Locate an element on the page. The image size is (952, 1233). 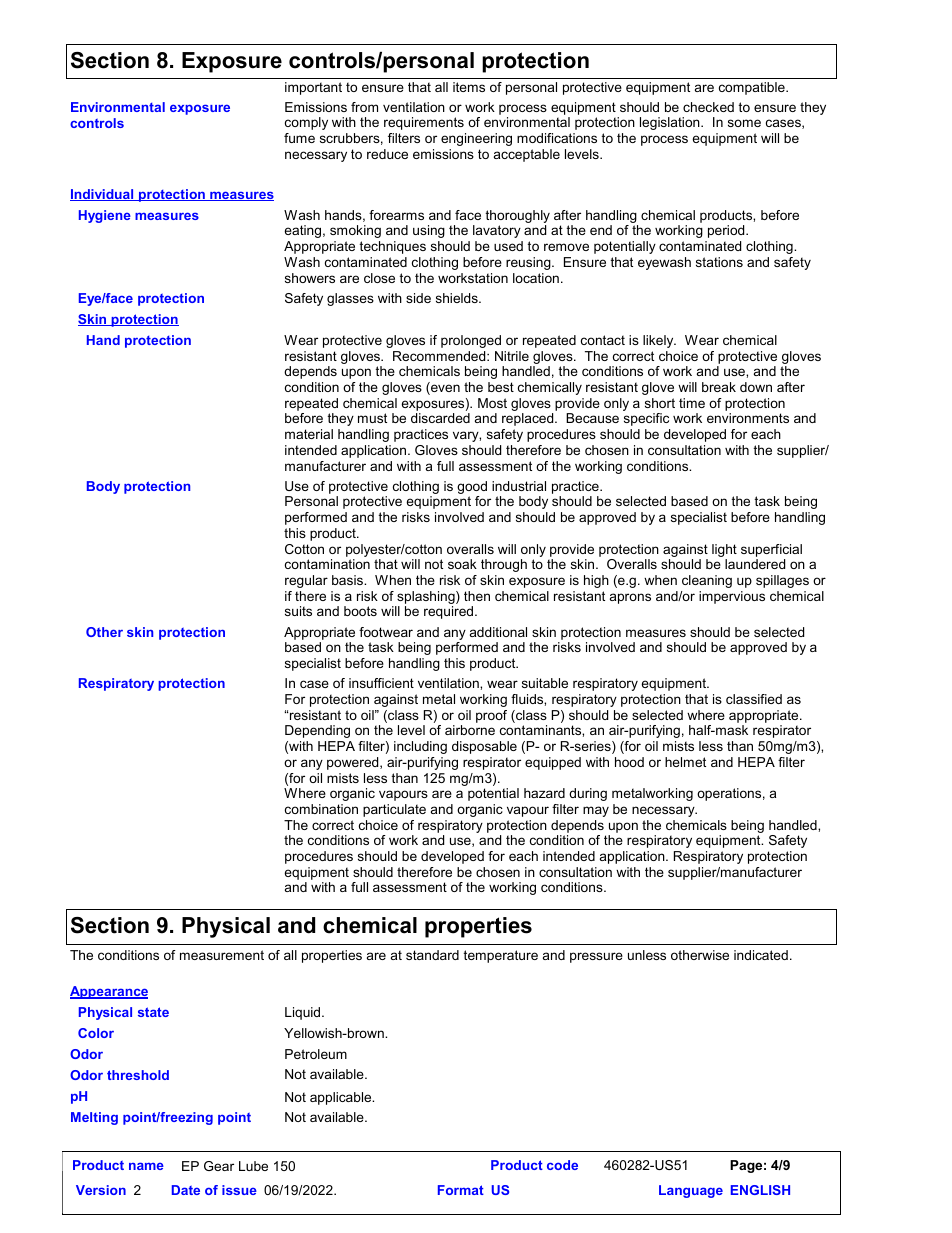
required is located at coordinates (450, 612).
